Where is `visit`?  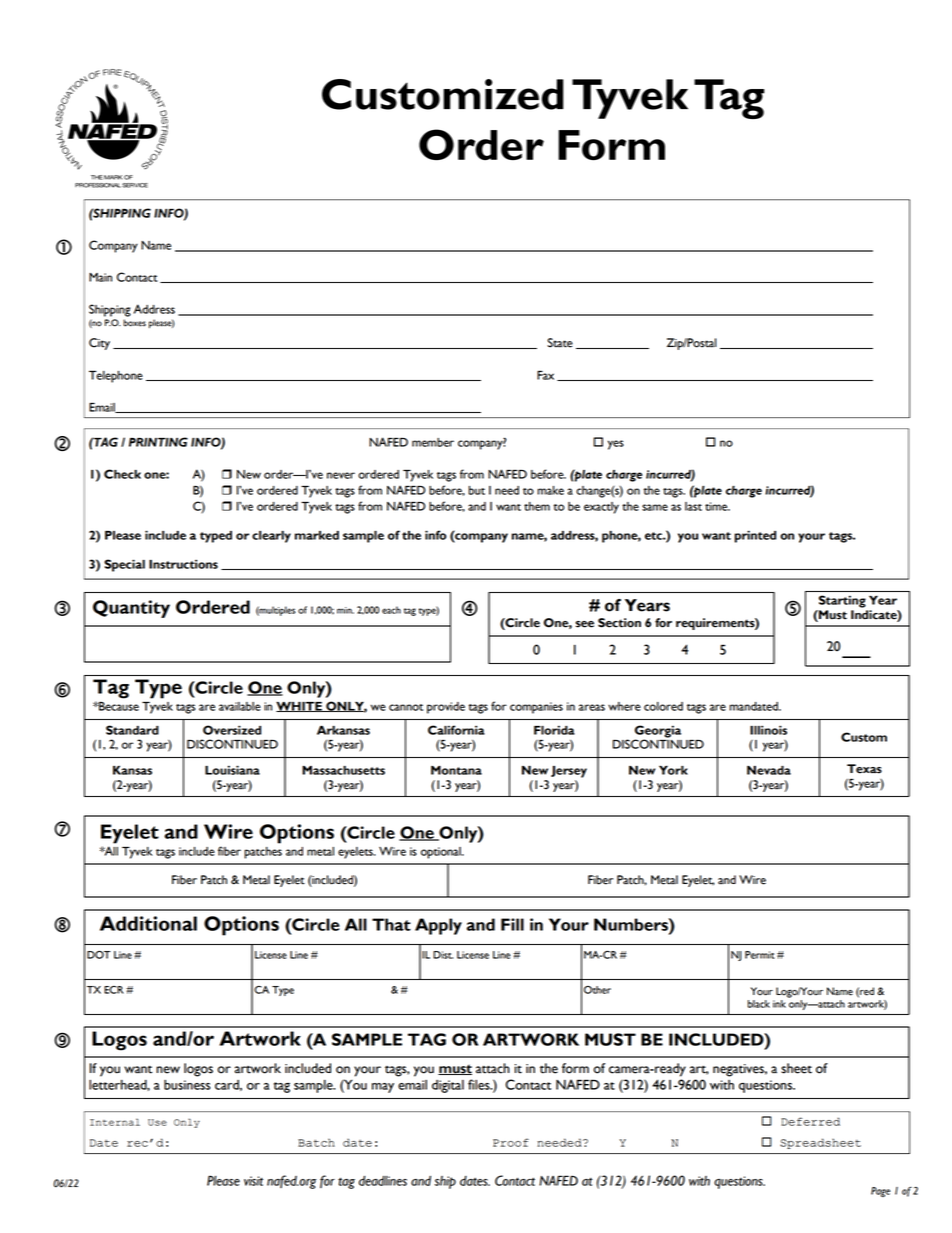
visit is located at coordinates (253, 1181).
